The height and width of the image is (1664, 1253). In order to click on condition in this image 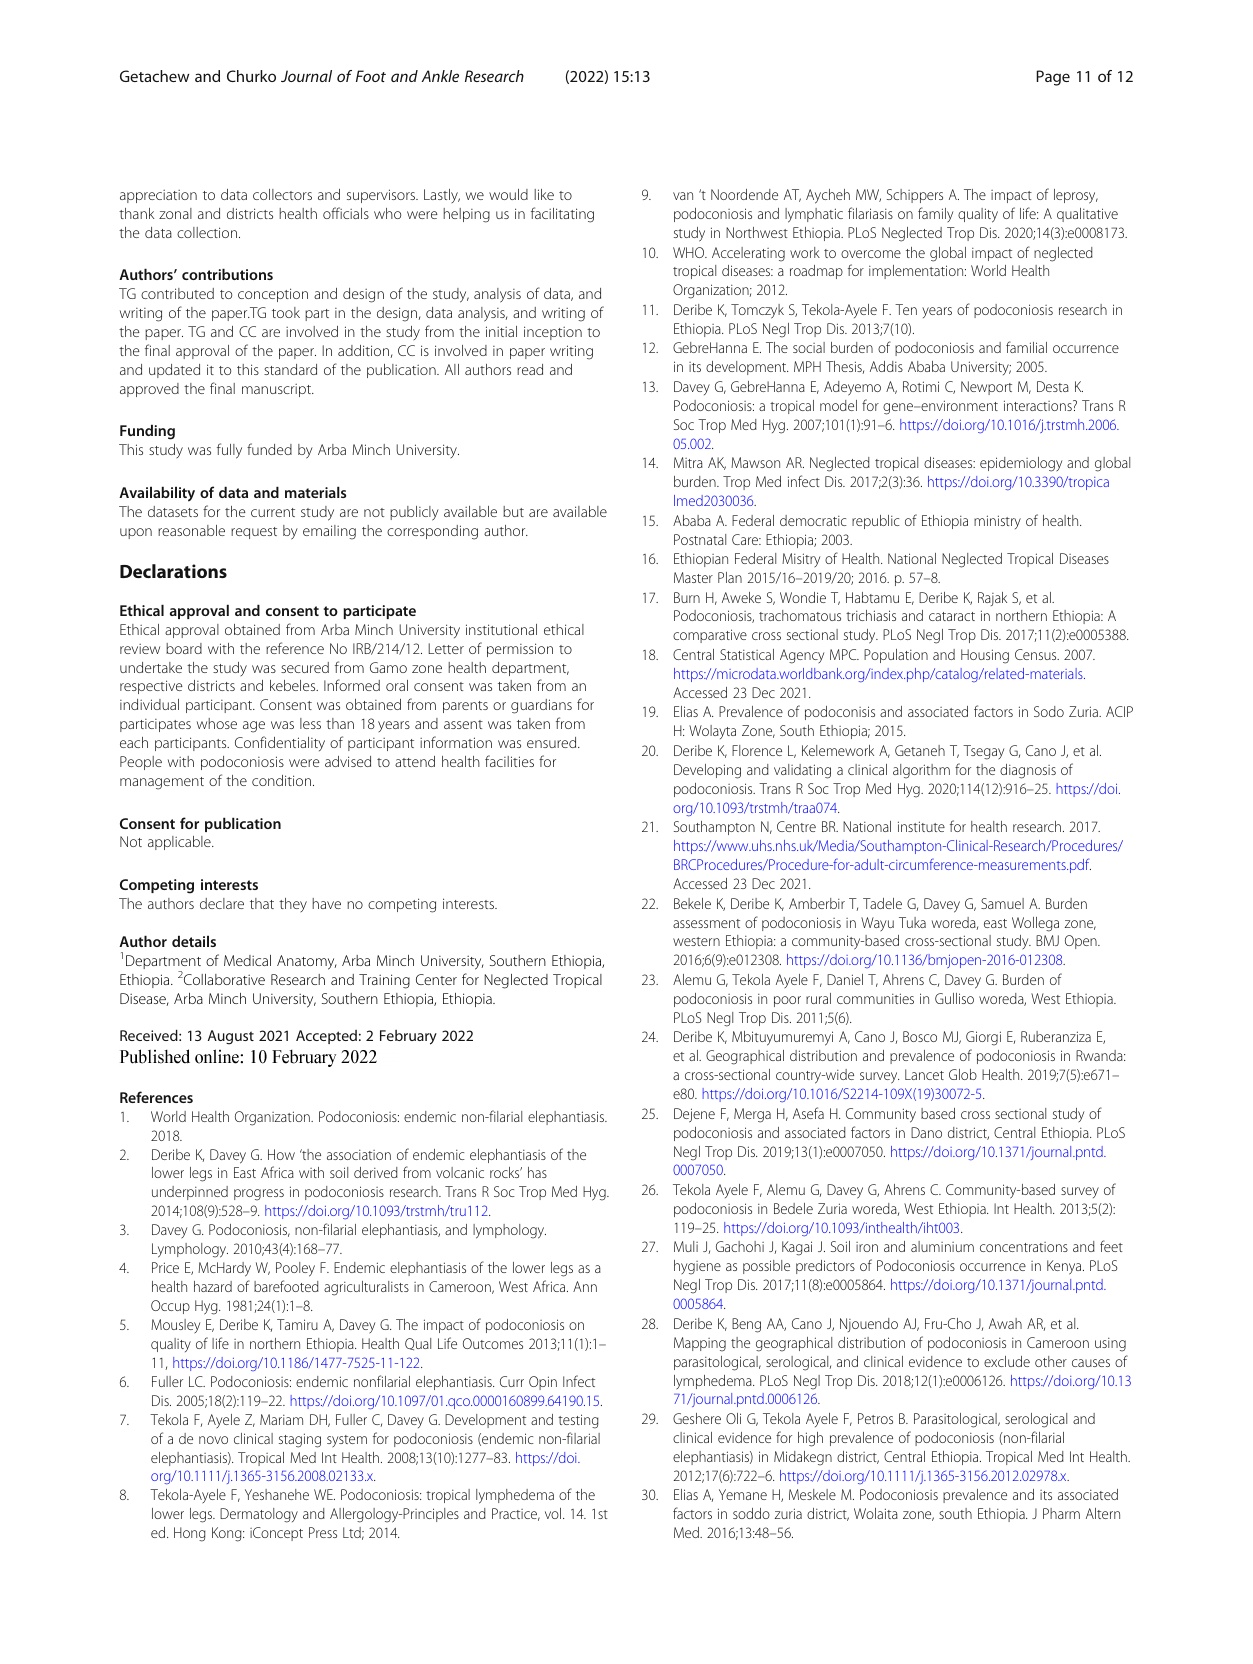, I will do `click(283, 780)`.
